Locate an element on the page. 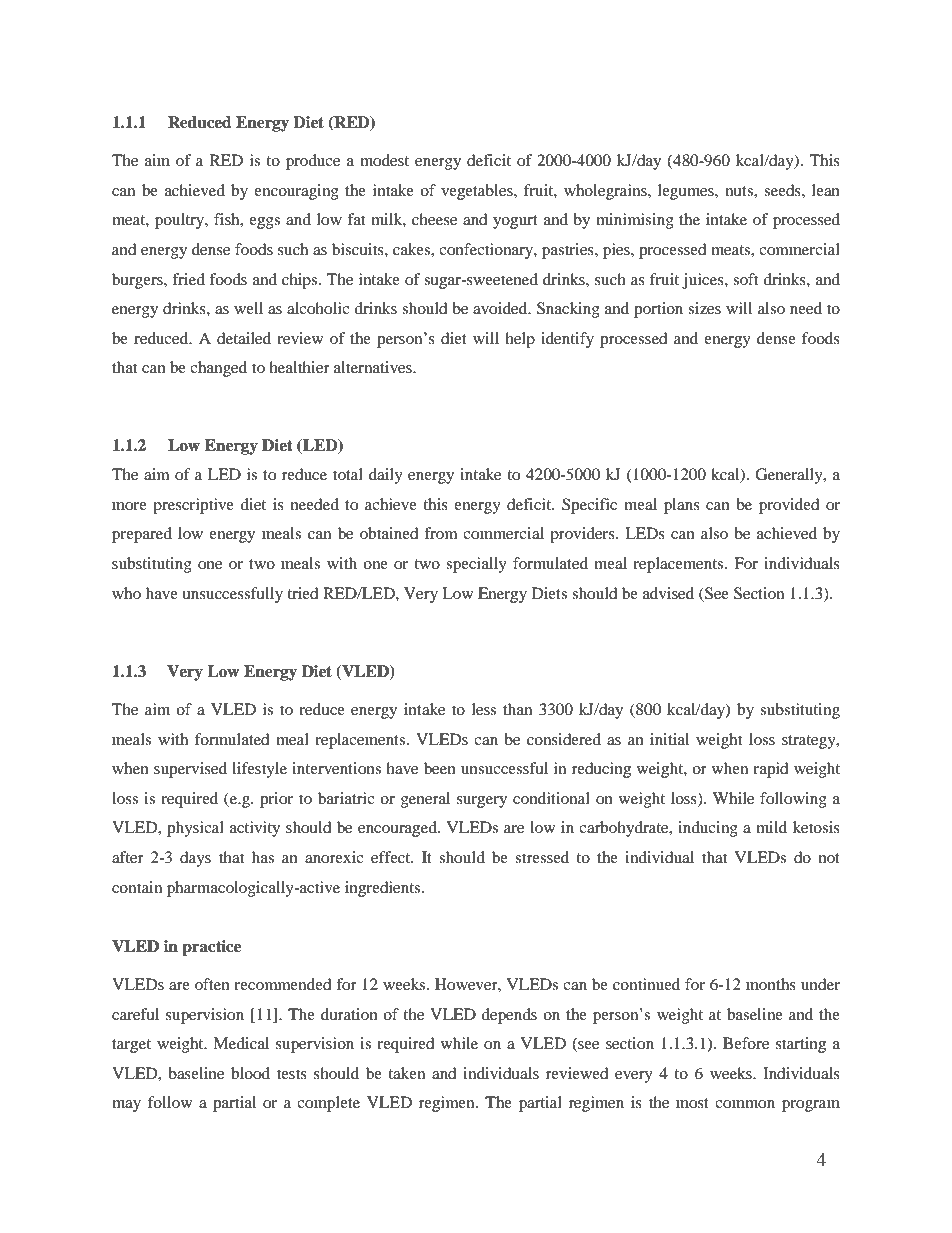  eggs is located at coordinates (264, 223).
